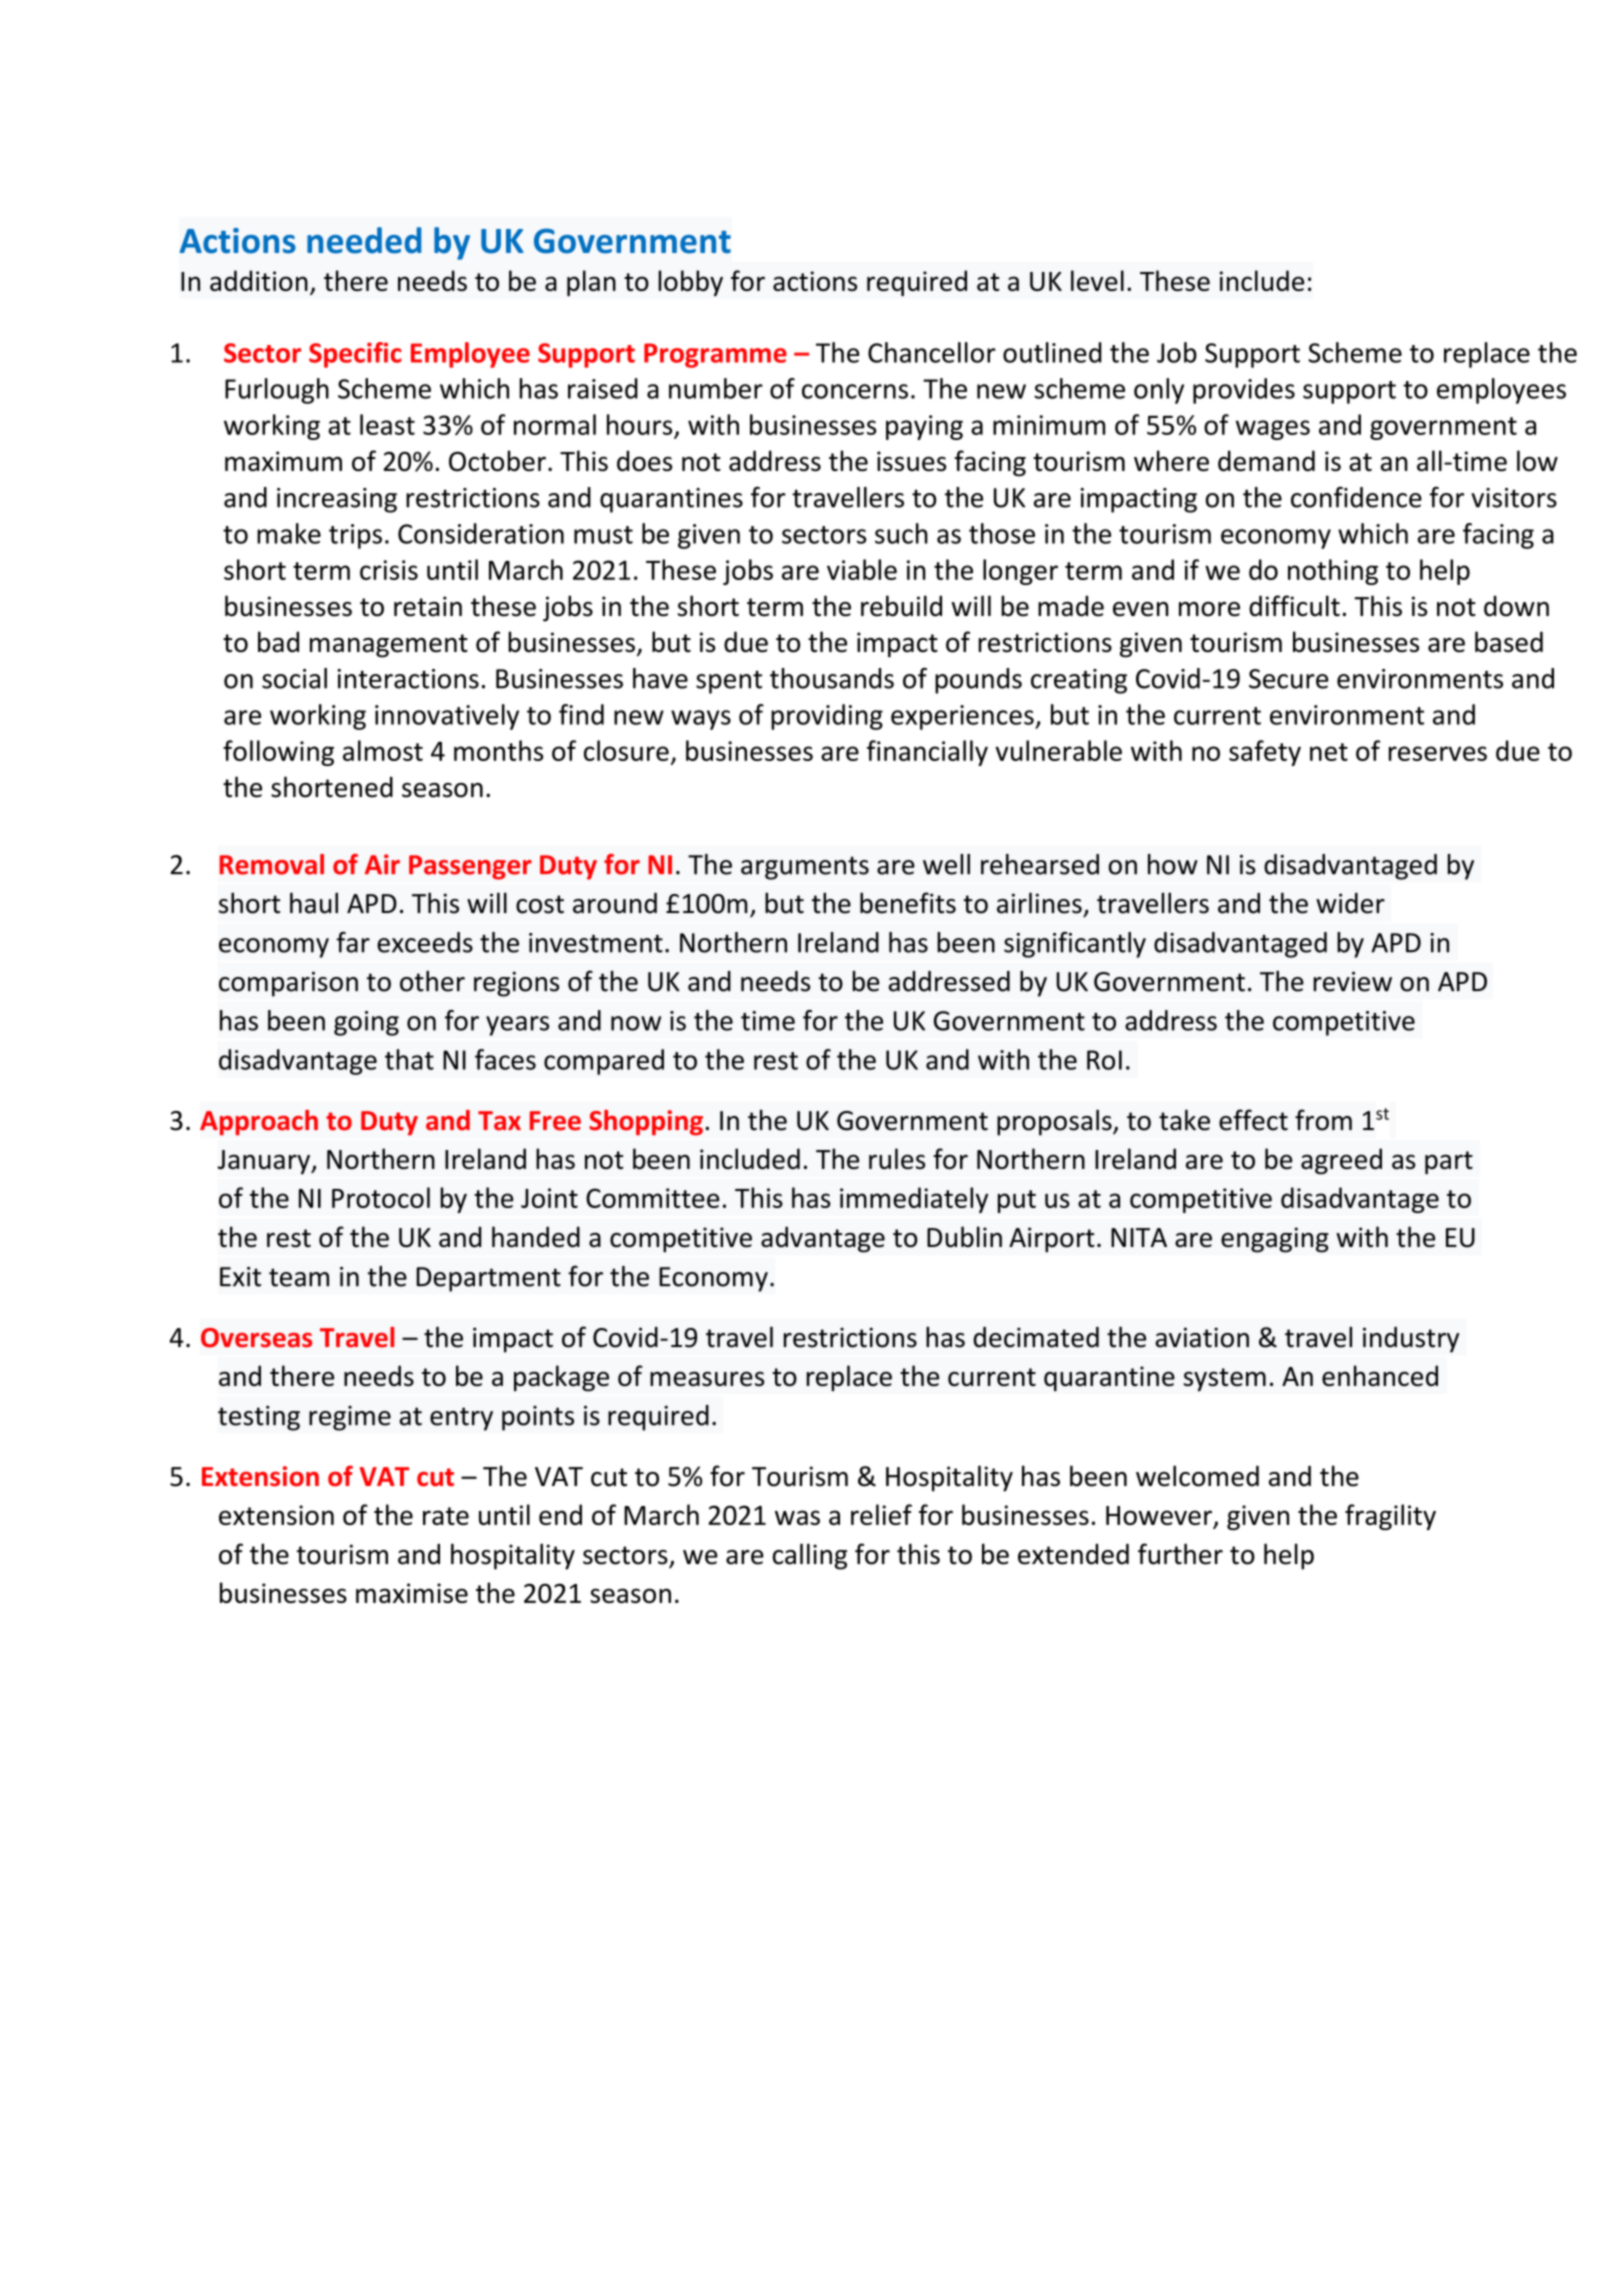 This screenshot has height=2274, width=1609. What do you see at coordinates (425, 942) in the screenshot?
I see `exceeds` at bounding box center [425, 942].
